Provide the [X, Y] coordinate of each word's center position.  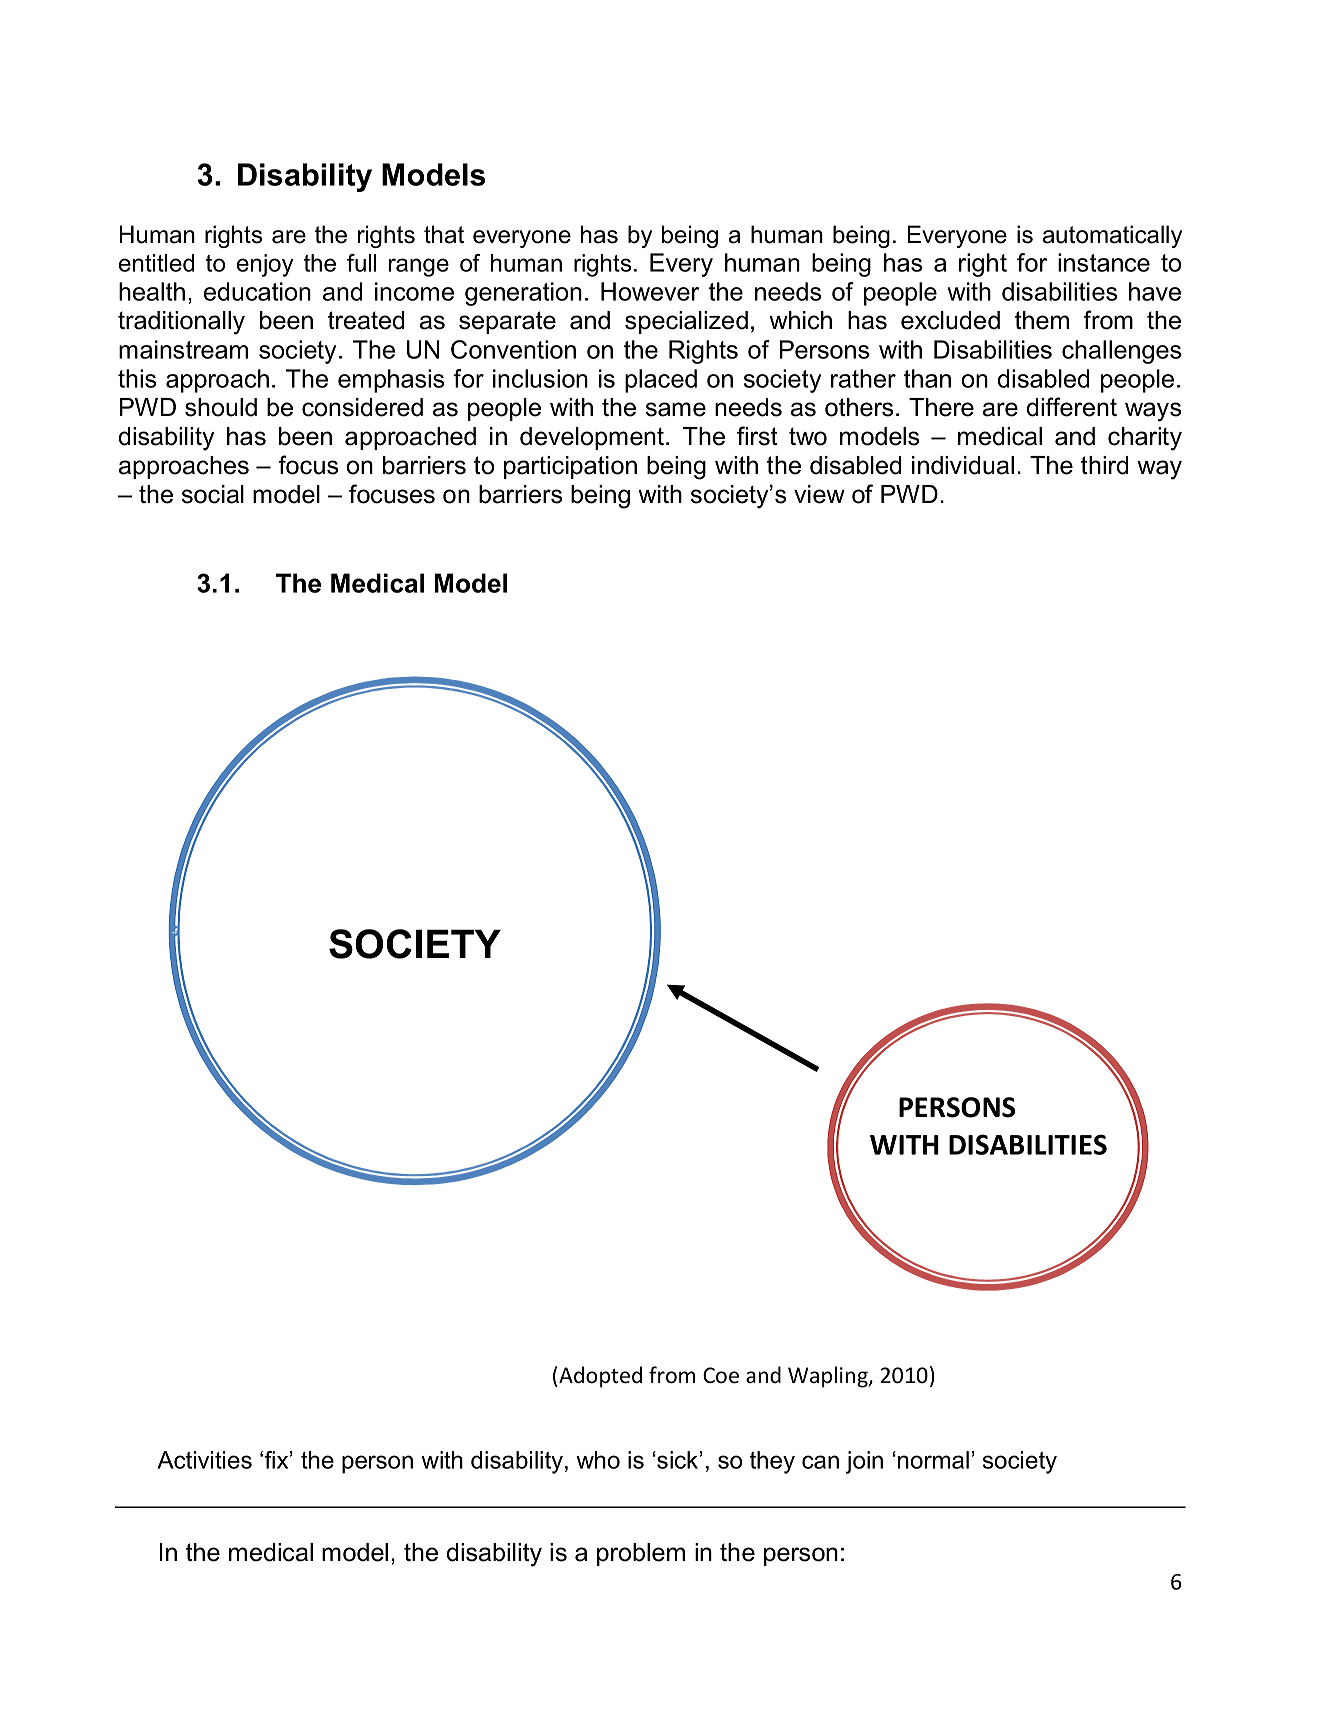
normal [933, 1460]
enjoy [265, 265]
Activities [204, 1460]
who [598, 1460]
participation [570, 467]
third [1105, 465]
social [213, 494]
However [650, 291]
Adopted [599, 1377]
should [221, 407]
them [1042, 320]
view [819, 494]
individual [963, 465]
